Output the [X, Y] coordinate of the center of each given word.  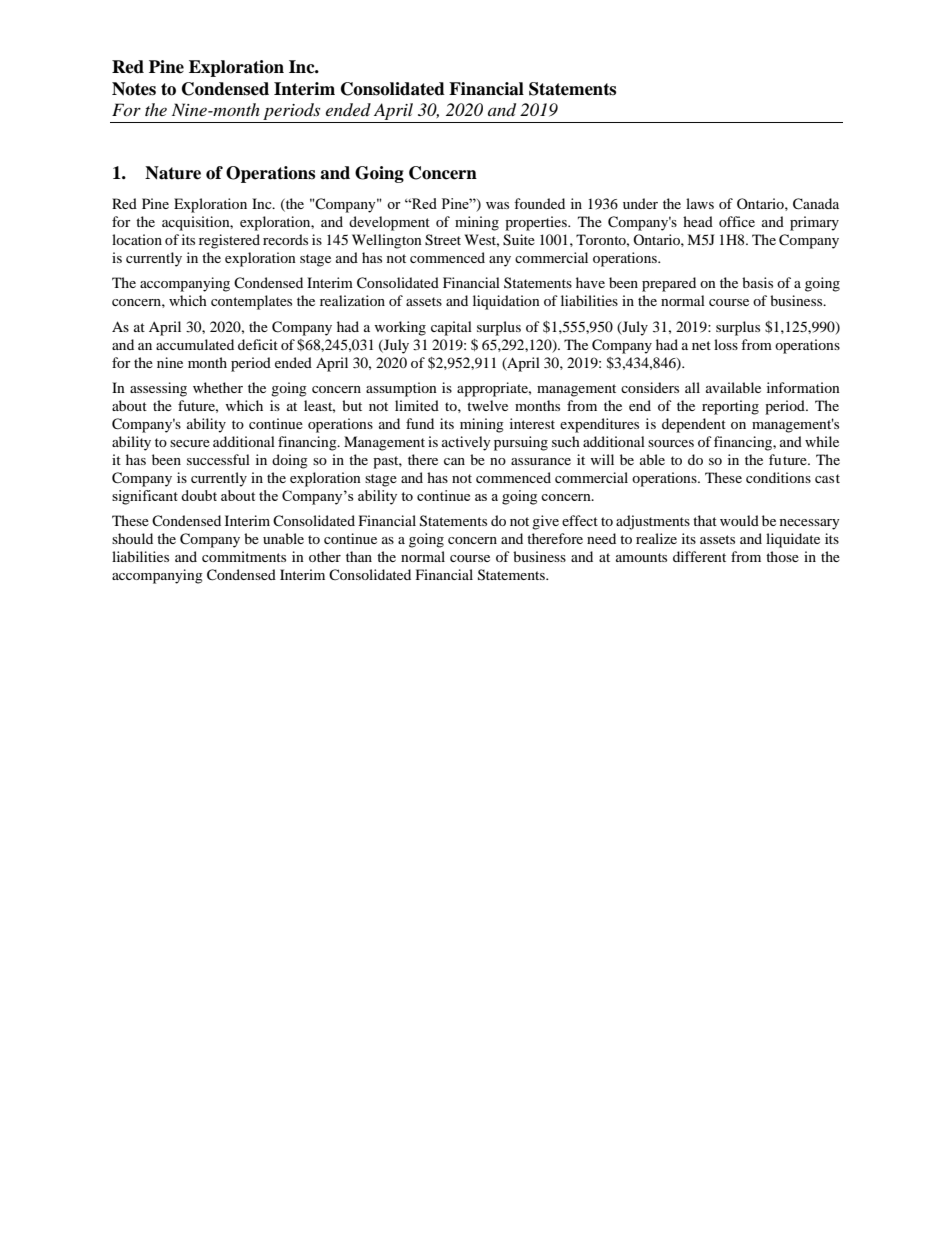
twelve [487, 405]
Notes [134, 89]
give [545, 522]
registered [229, 241]
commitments [244, 556]
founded [539, 203]
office [737, 221]
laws [700, 203]
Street [443, 240]
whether [218, 387]
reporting [730, 407]
